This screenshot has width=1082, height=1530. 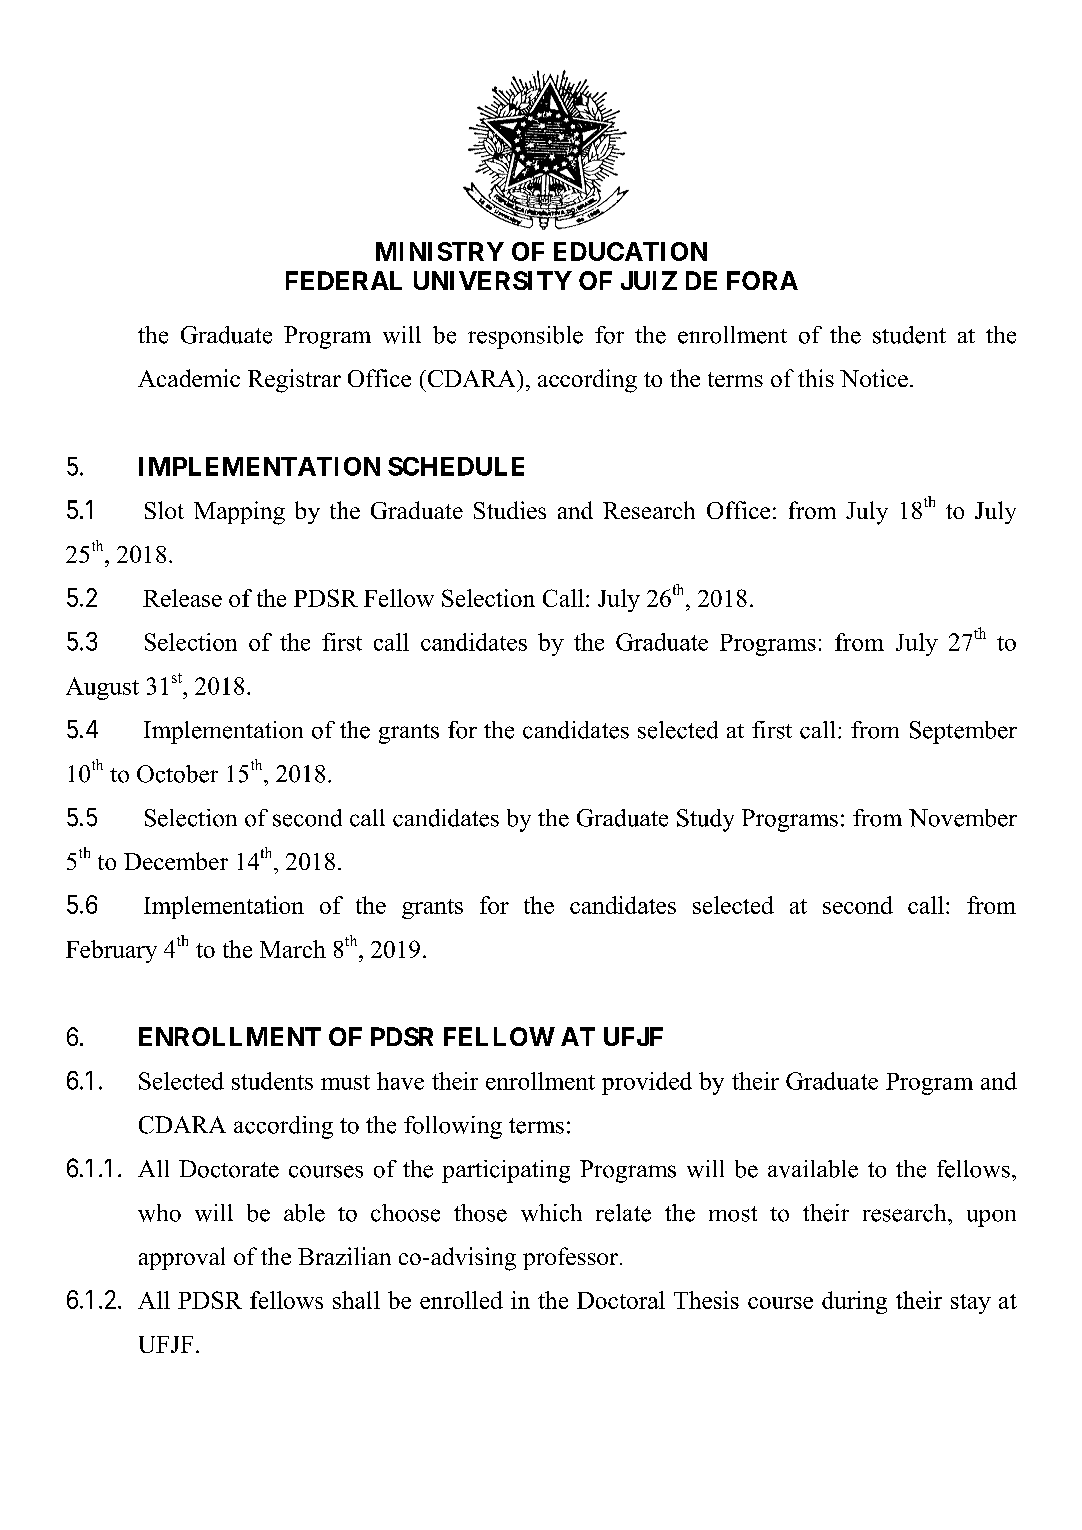 What do you see at coordinates (762, 280) in the screenshot?
I see `FORA` at bounding box center [762, 280].
